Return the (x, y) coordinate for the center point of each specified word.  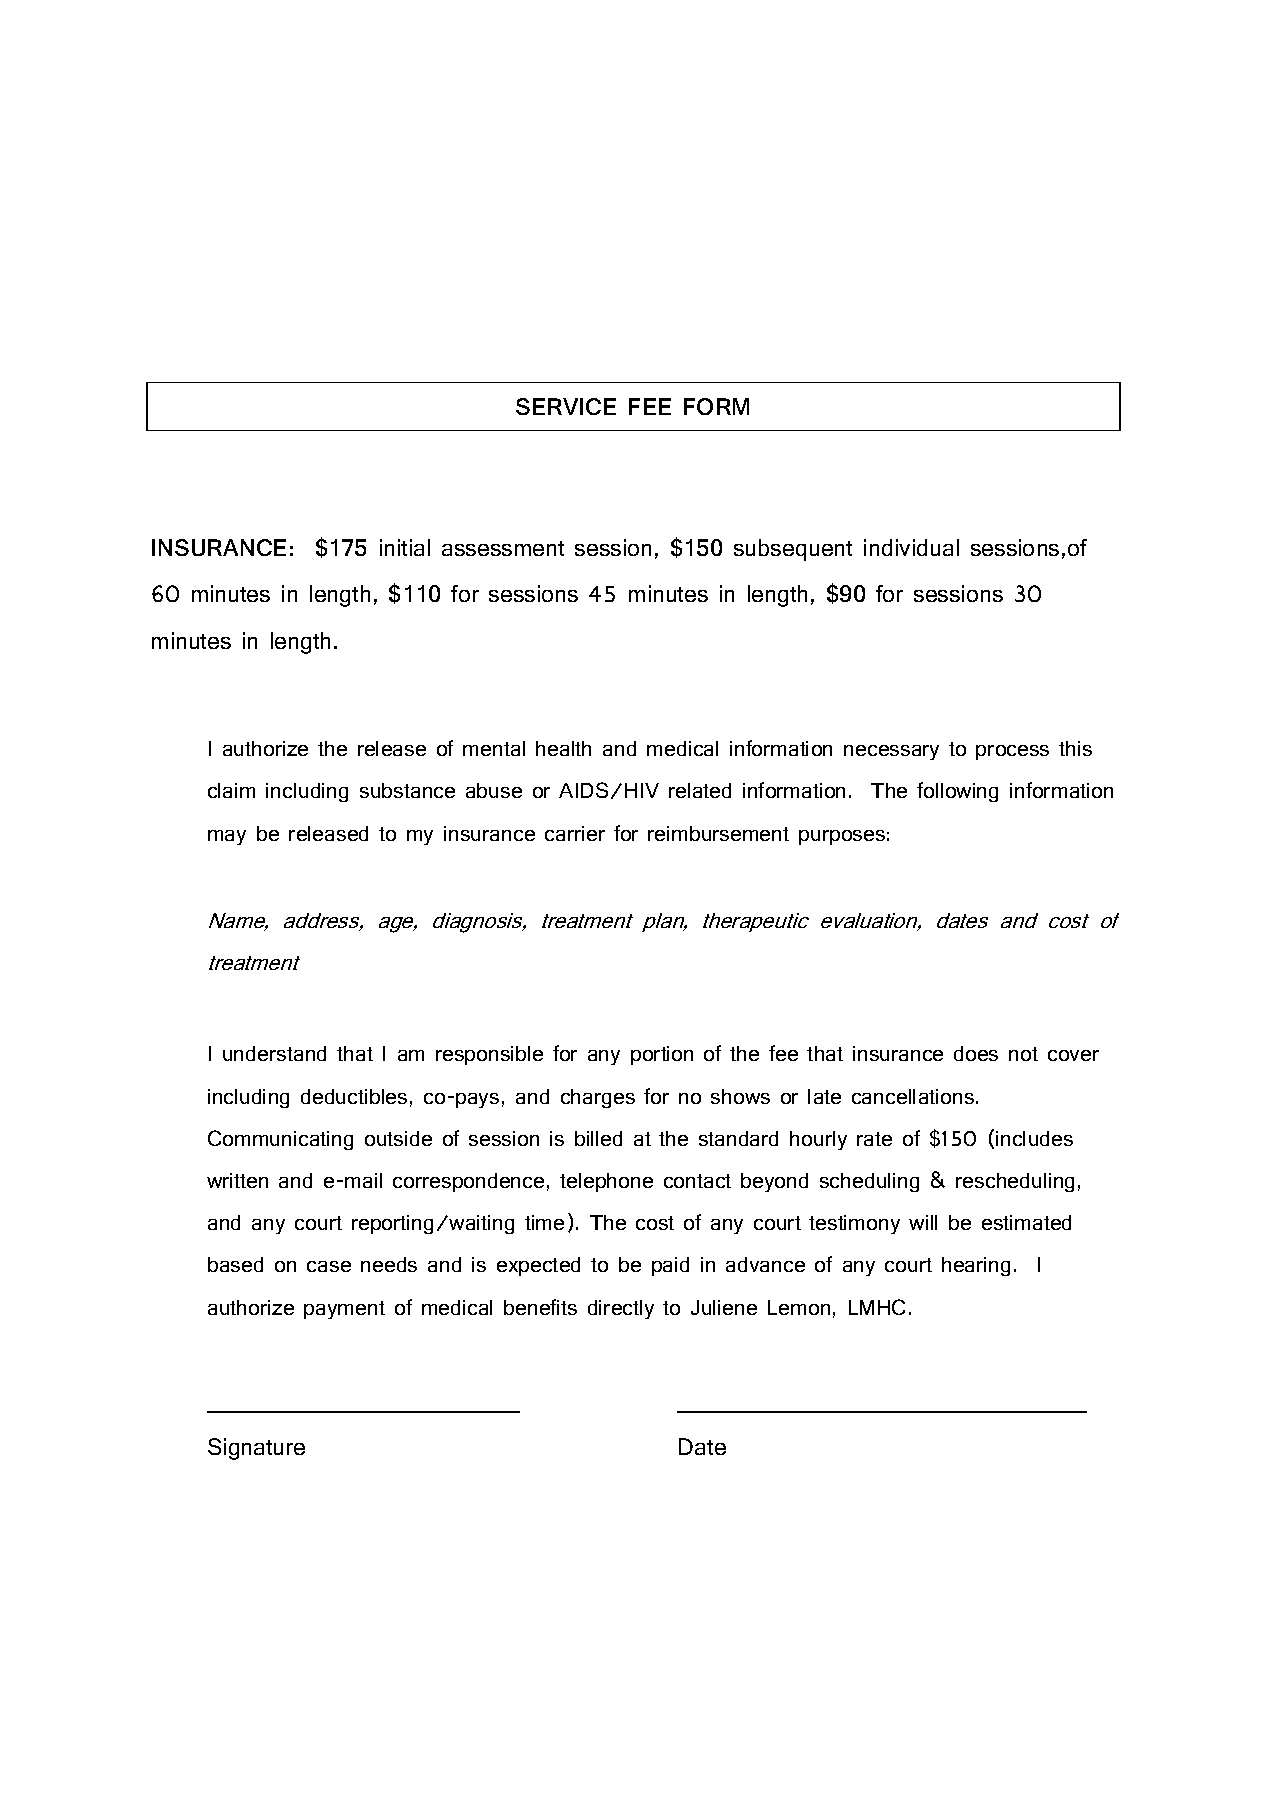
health (563, 748)
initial (405, 547)
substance (407, 790)
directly (621, 1309)
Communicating (280, 1140)
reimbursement (718, 833)
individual (911, 547)
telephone (606, 1182)
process (1012, 752)
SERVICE (566, 406)
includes (1034, 1138)
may (227, 837)
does (976, 1053)
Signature (256, 1449)
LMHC (877, 1307)
